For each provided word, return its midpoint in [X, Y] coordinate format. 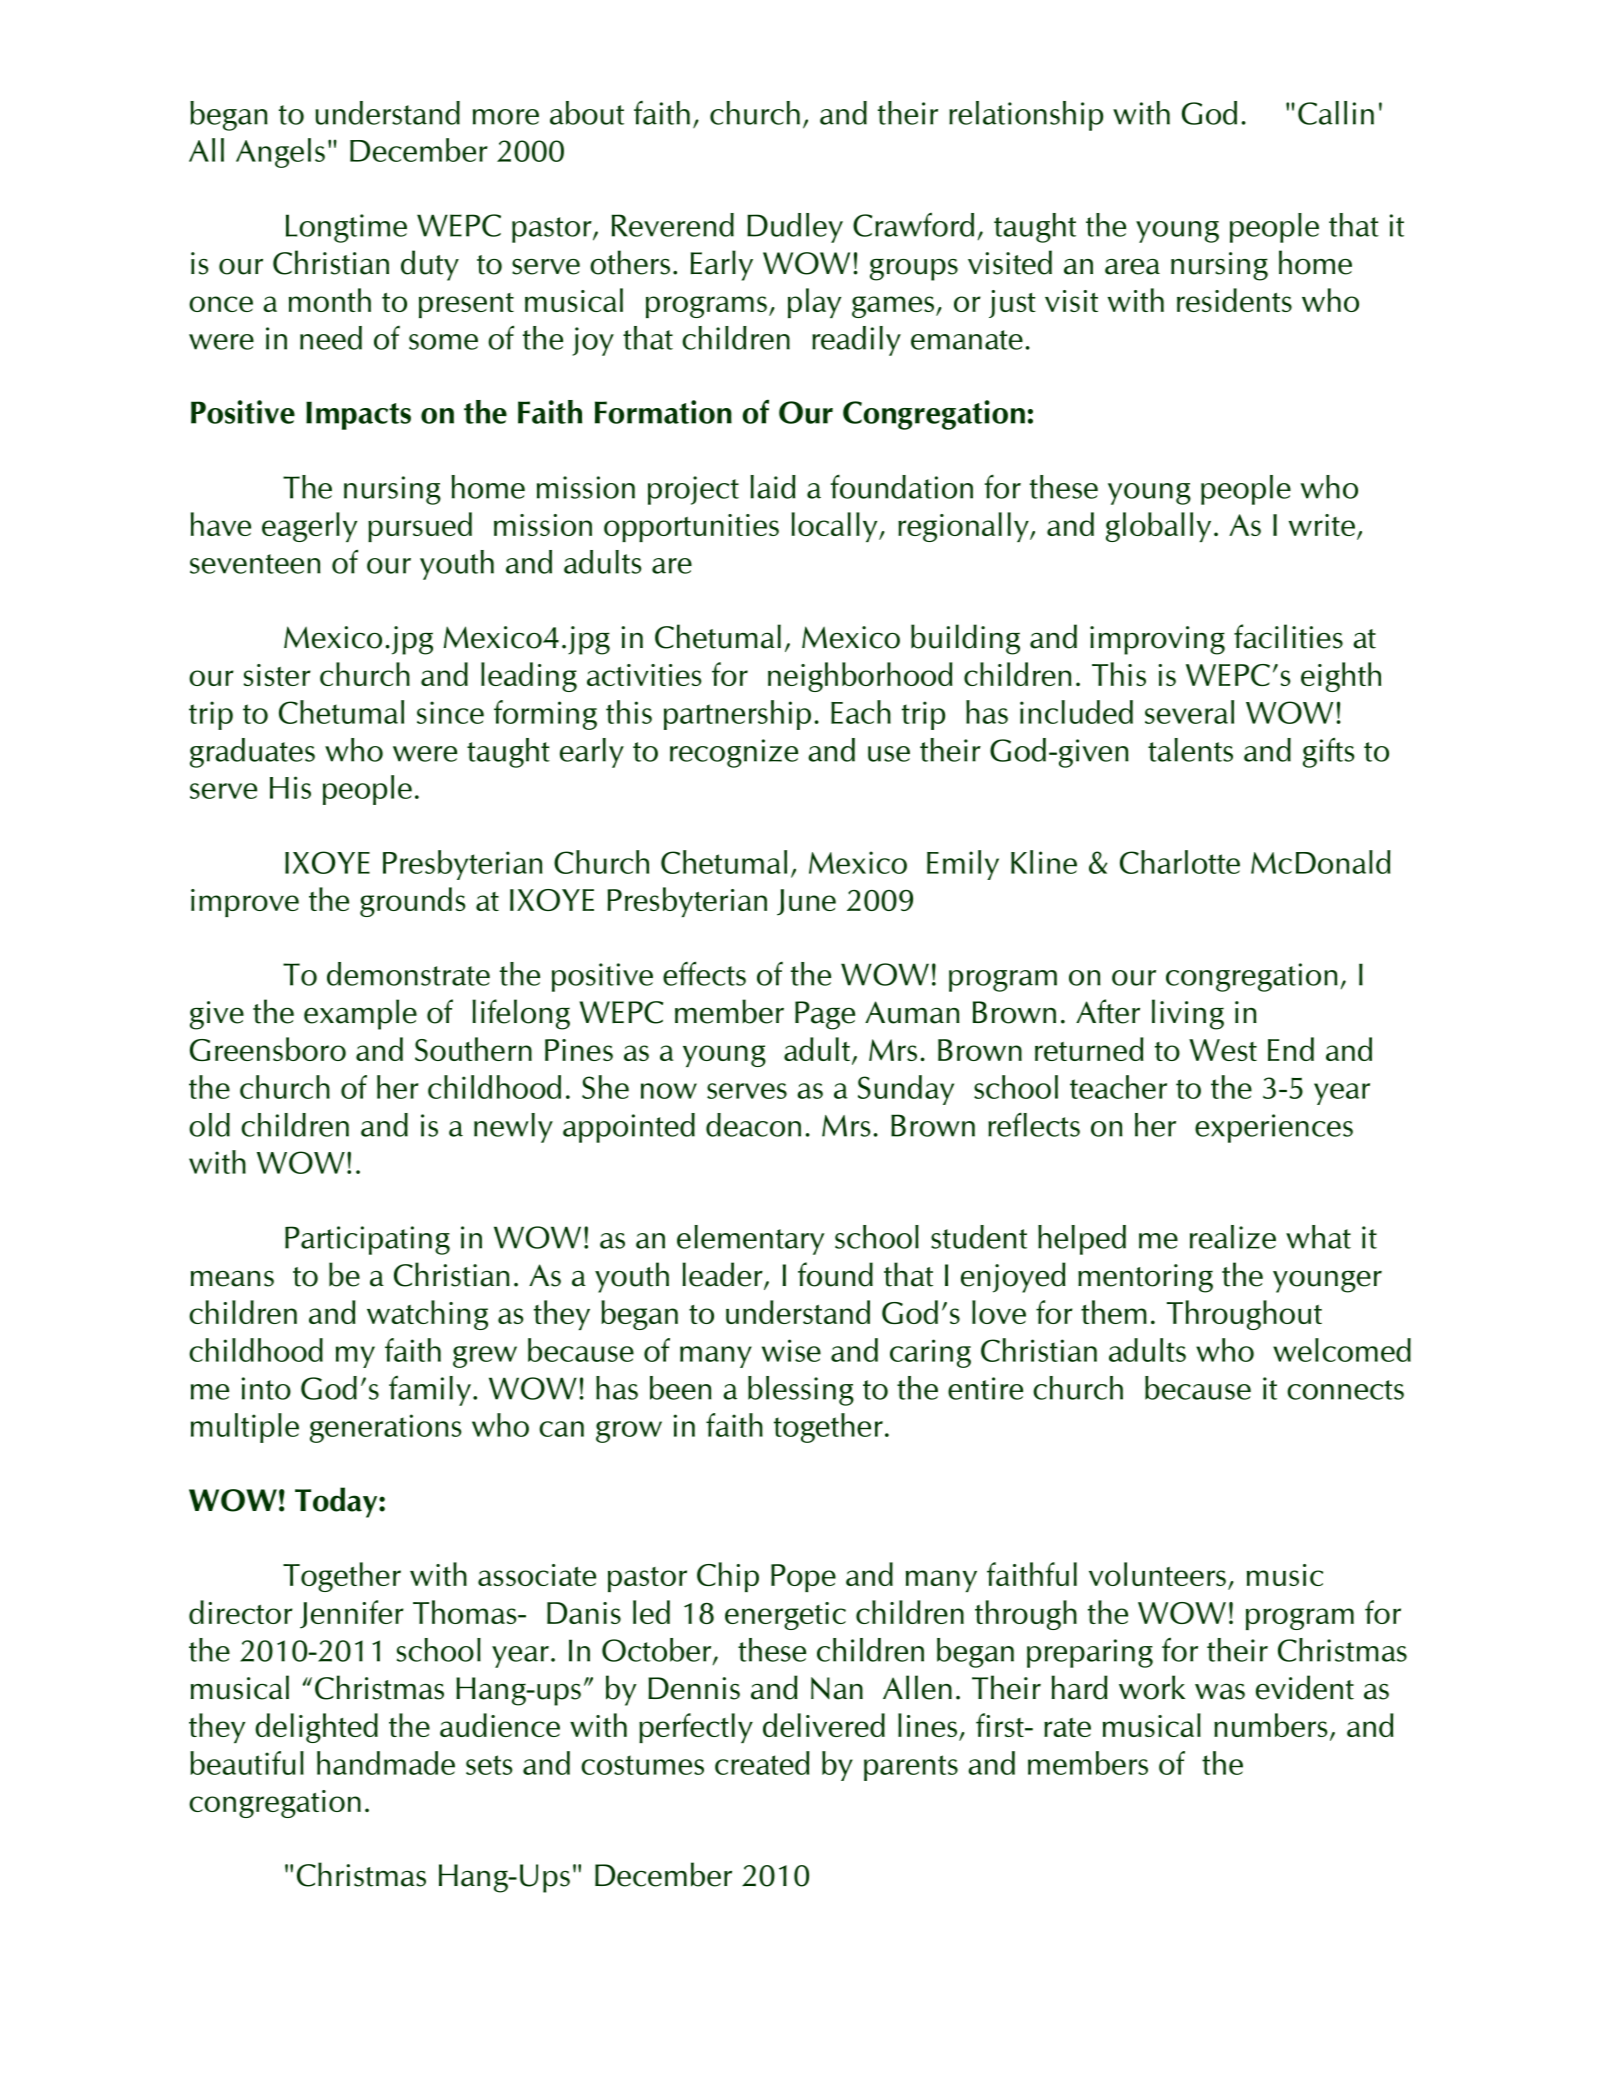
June [806, 902]
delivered [824, 1725]
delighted [316, 1728]
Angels [280, 153]
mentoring [1145, 1278]
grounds [413, 902]
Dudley [795, 228]
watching [427, 1315]
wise [791, 1350]
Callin [1336, 113]
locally [836, 527]
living [1188, 1014]
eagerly [309, 527]
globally [1158, 527]
